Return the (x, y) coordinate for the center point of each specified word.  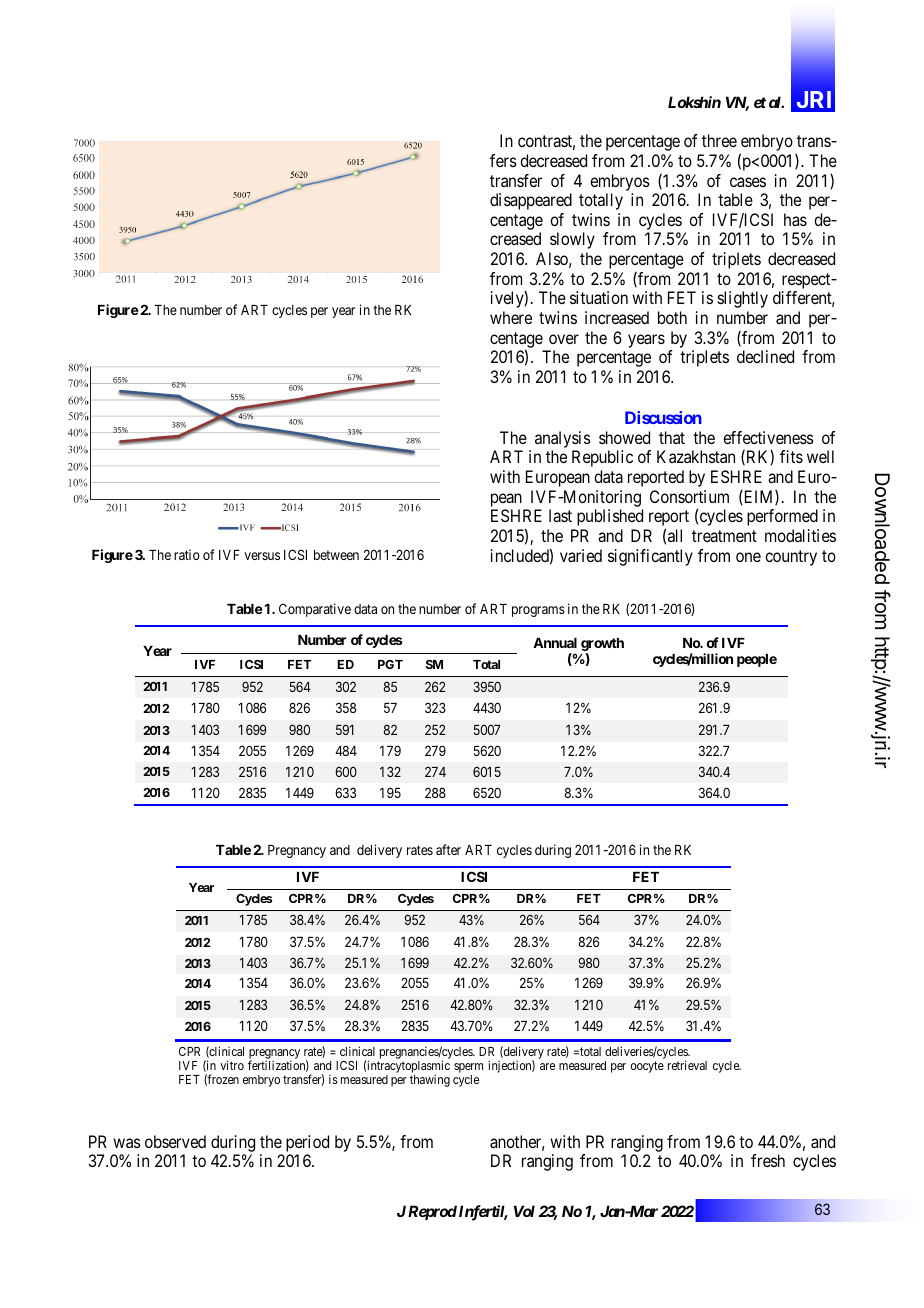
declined (765, 356)
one (748, 557)
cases (748, 182)
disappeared (531, 201)
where (511, 317)
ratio (187, 554)
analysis (563, 439)
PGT (390, 664)
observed (175, 1141)
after (448, 849)
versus (262, 556)
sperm (468, 1069)
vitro (232, 1065)
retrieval (687, 1065)
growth (602, 646)
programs (538, 611)
